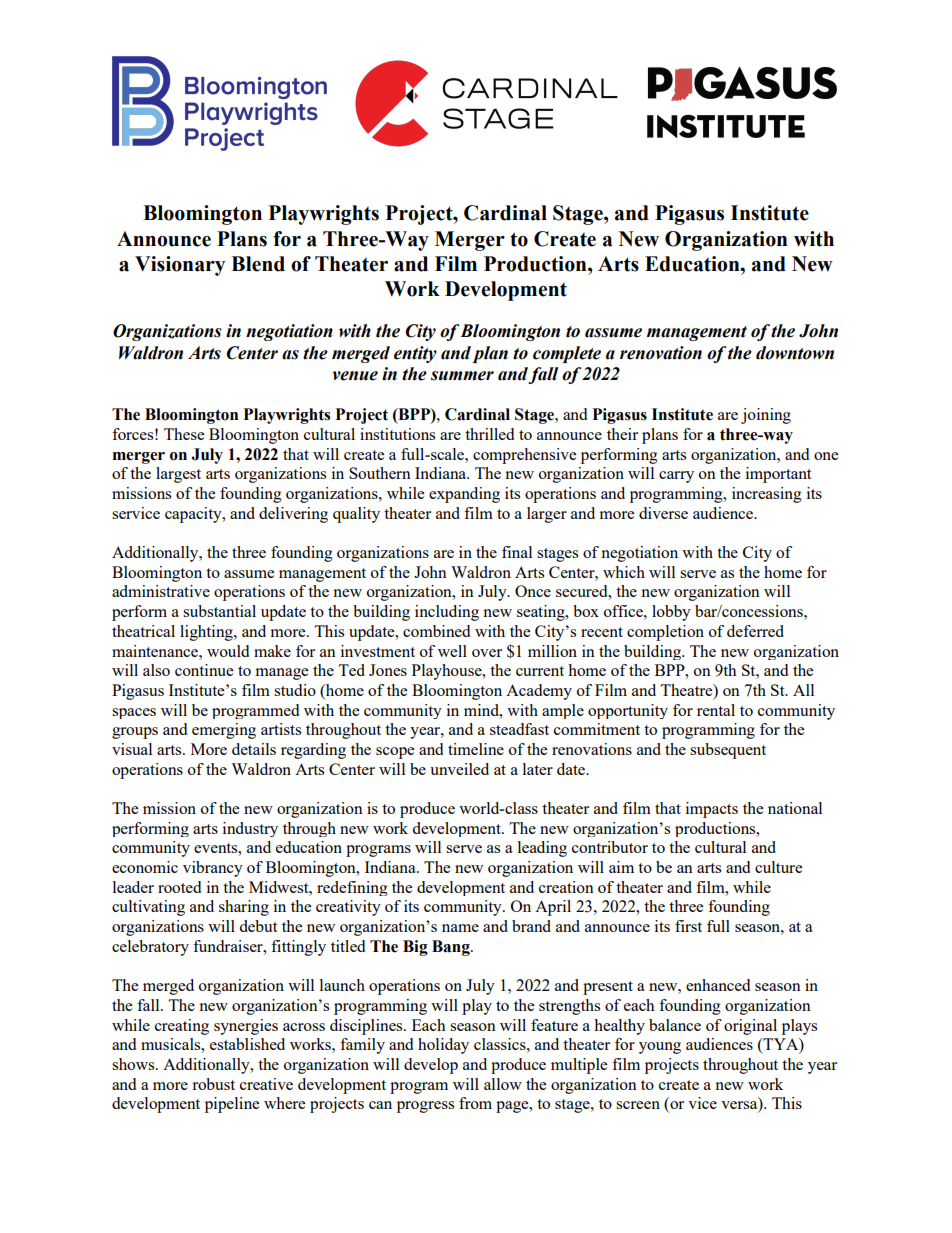  I want to click on Visionary, so click(180, 266).
